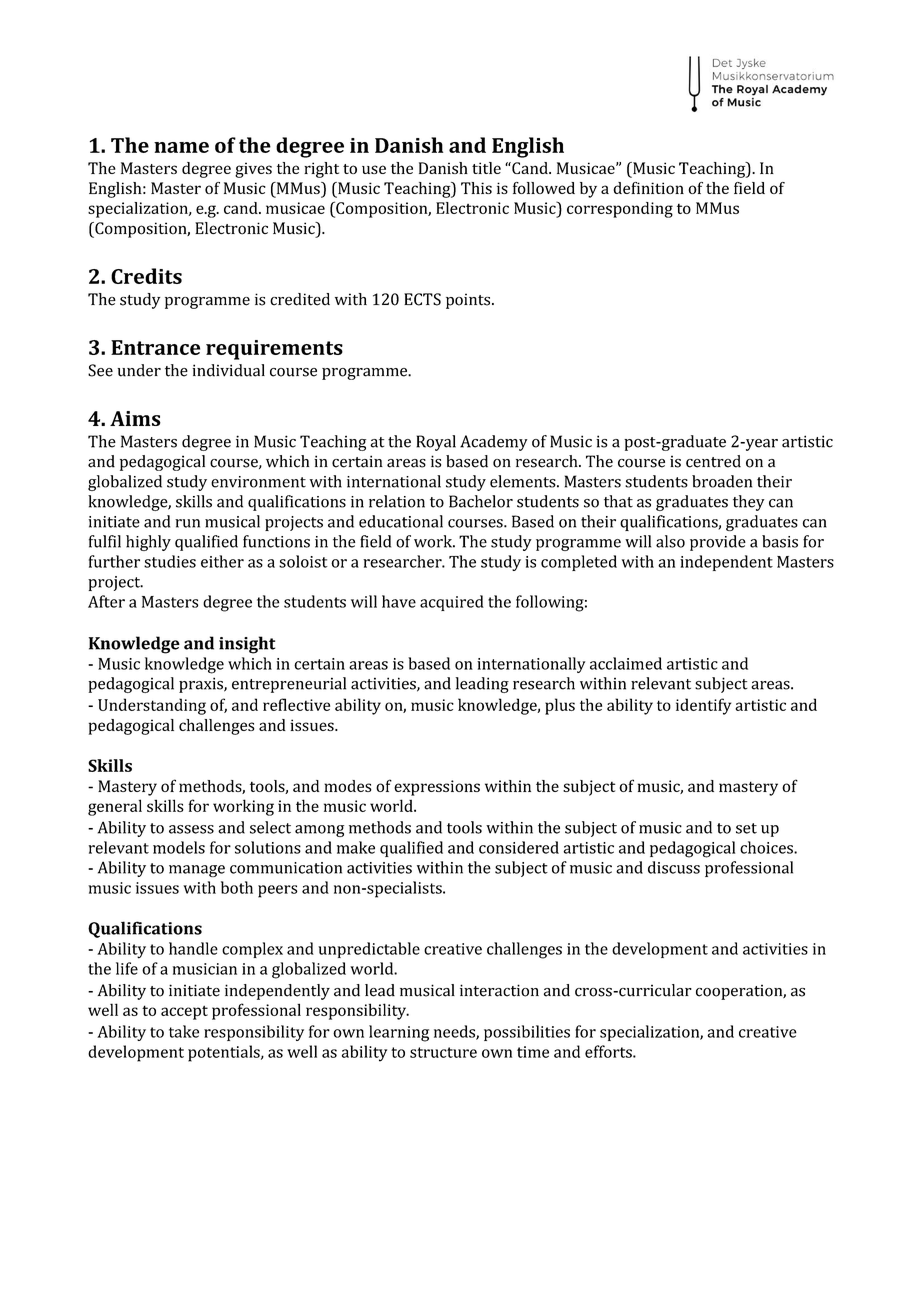  What do you see at coordinates (476, 188) in the screenshot?
I see `This` at bounding box center [476, 188].
